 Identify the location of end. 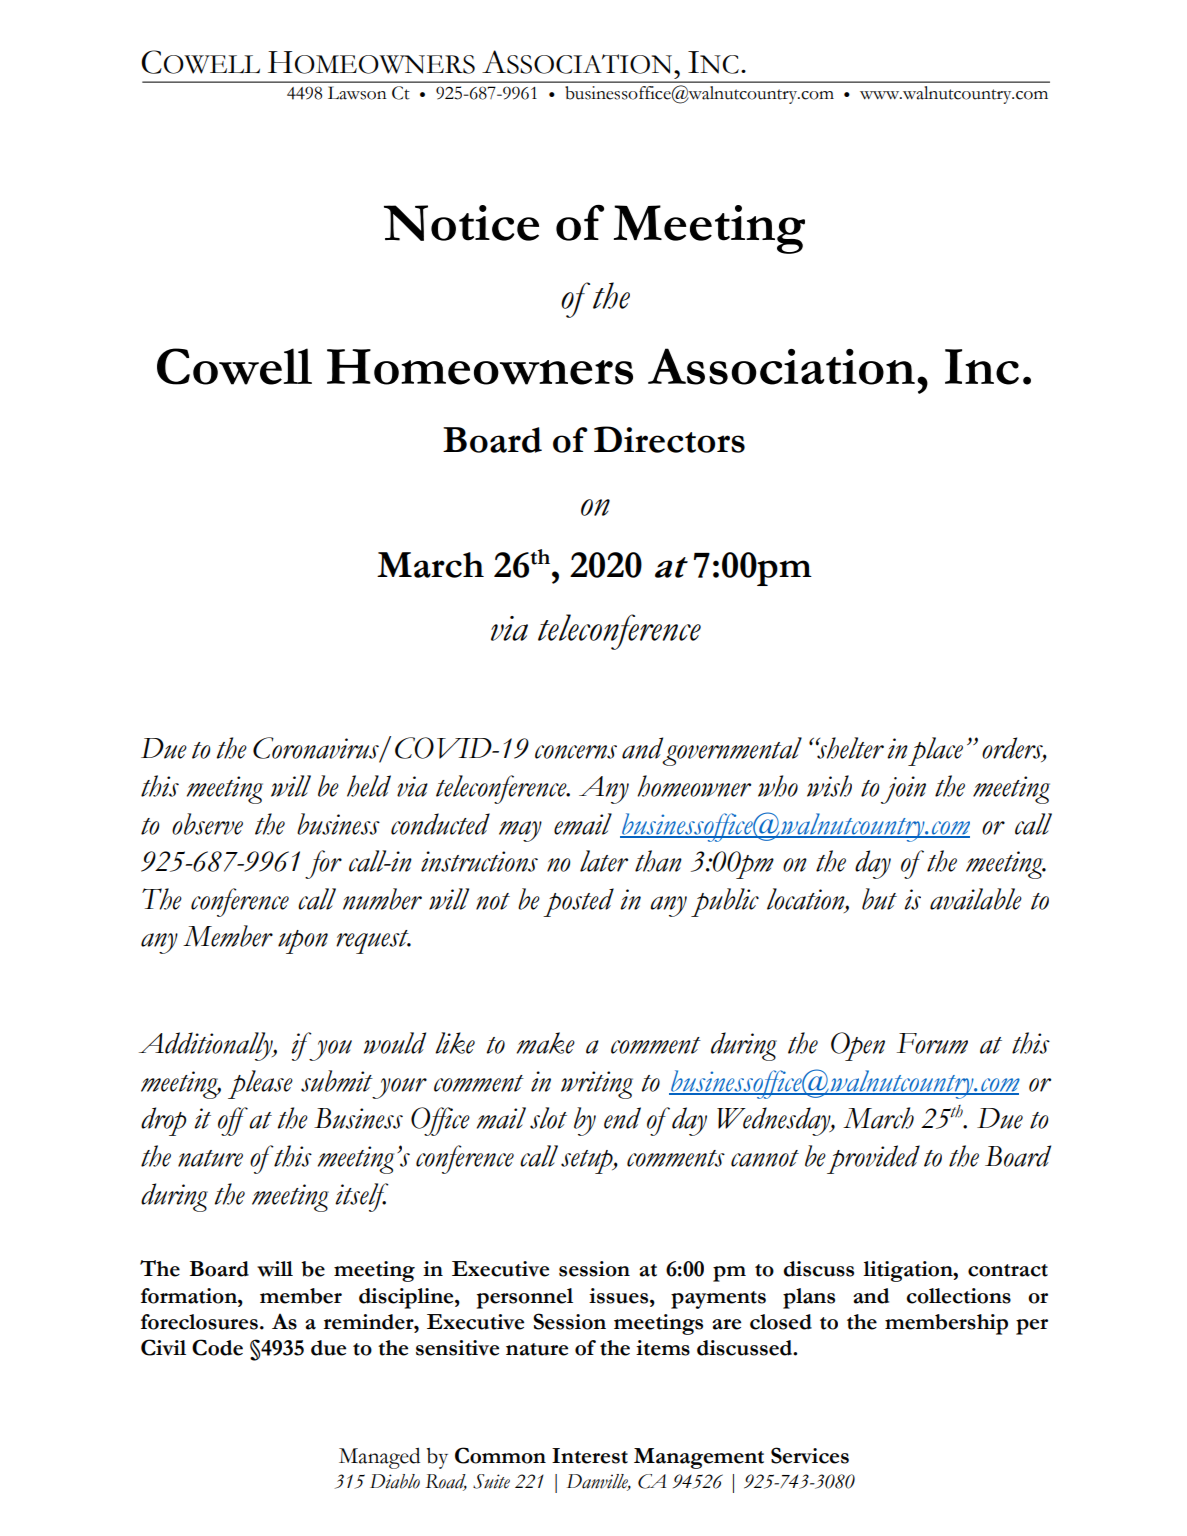
(622, 1118).
